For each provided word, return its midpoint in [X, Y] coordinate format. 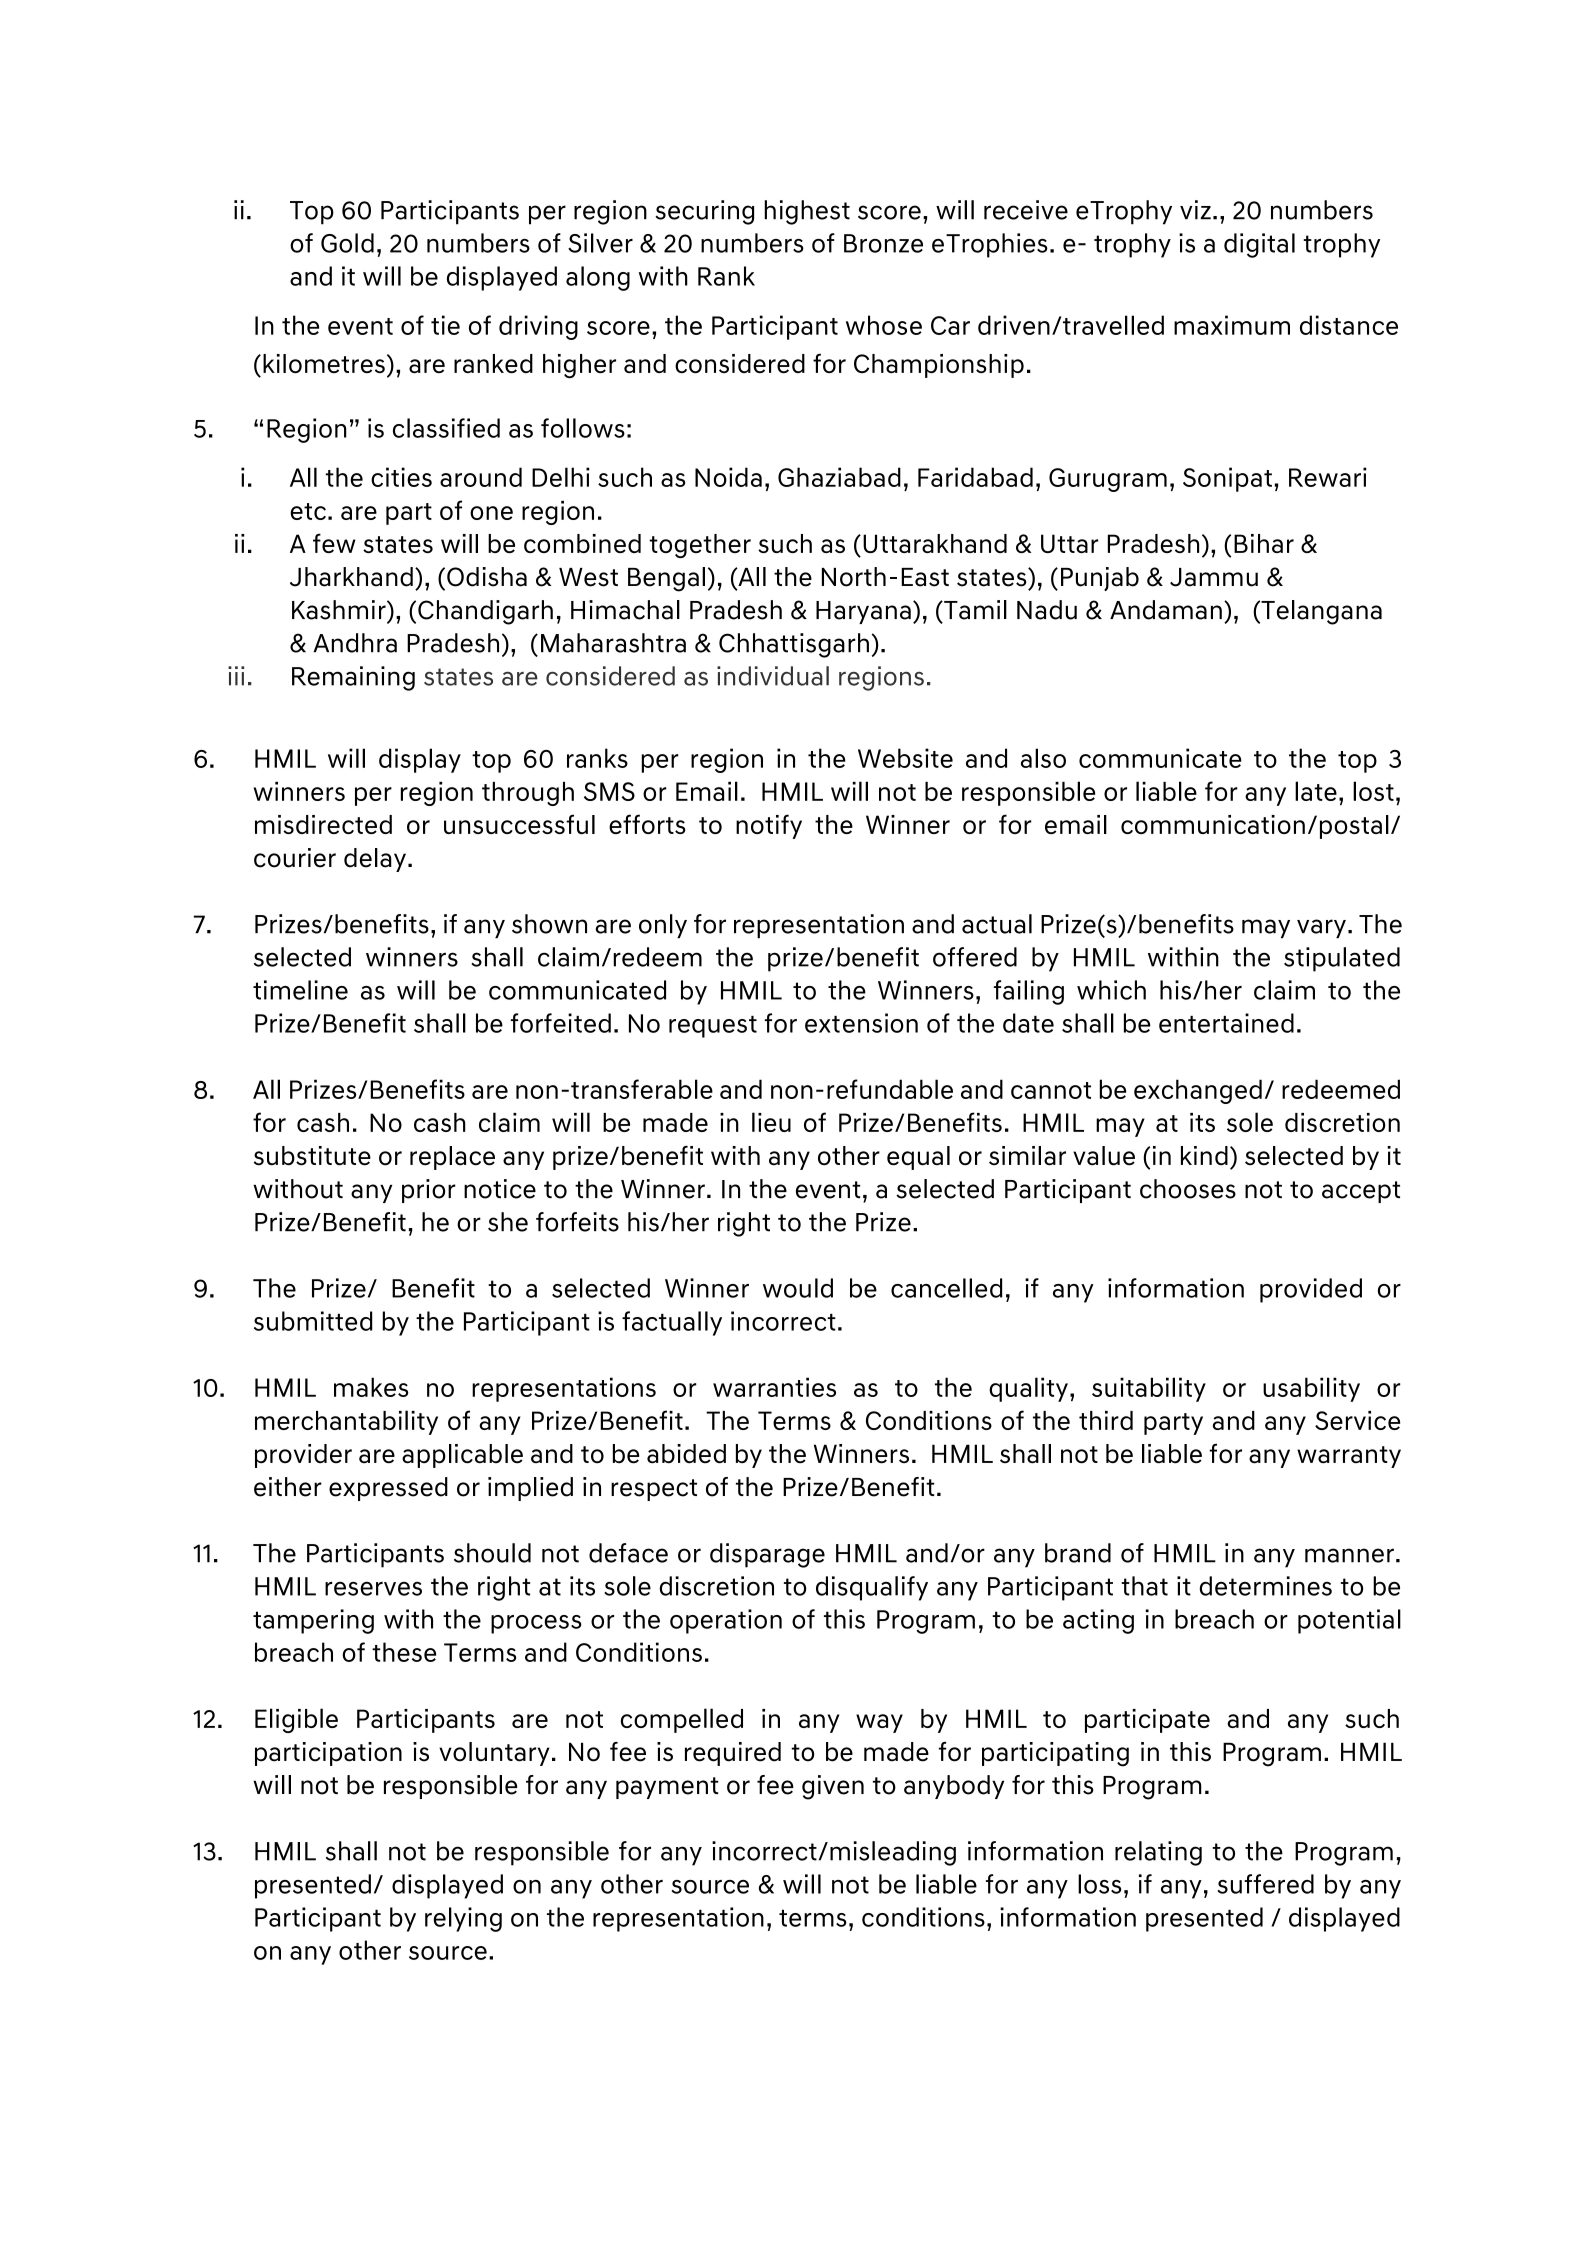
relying [463, 1919]
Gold [347, 243]
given [833, 1787]
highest [807, 212]
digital [1259, 245]
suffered [1266, 1884]
